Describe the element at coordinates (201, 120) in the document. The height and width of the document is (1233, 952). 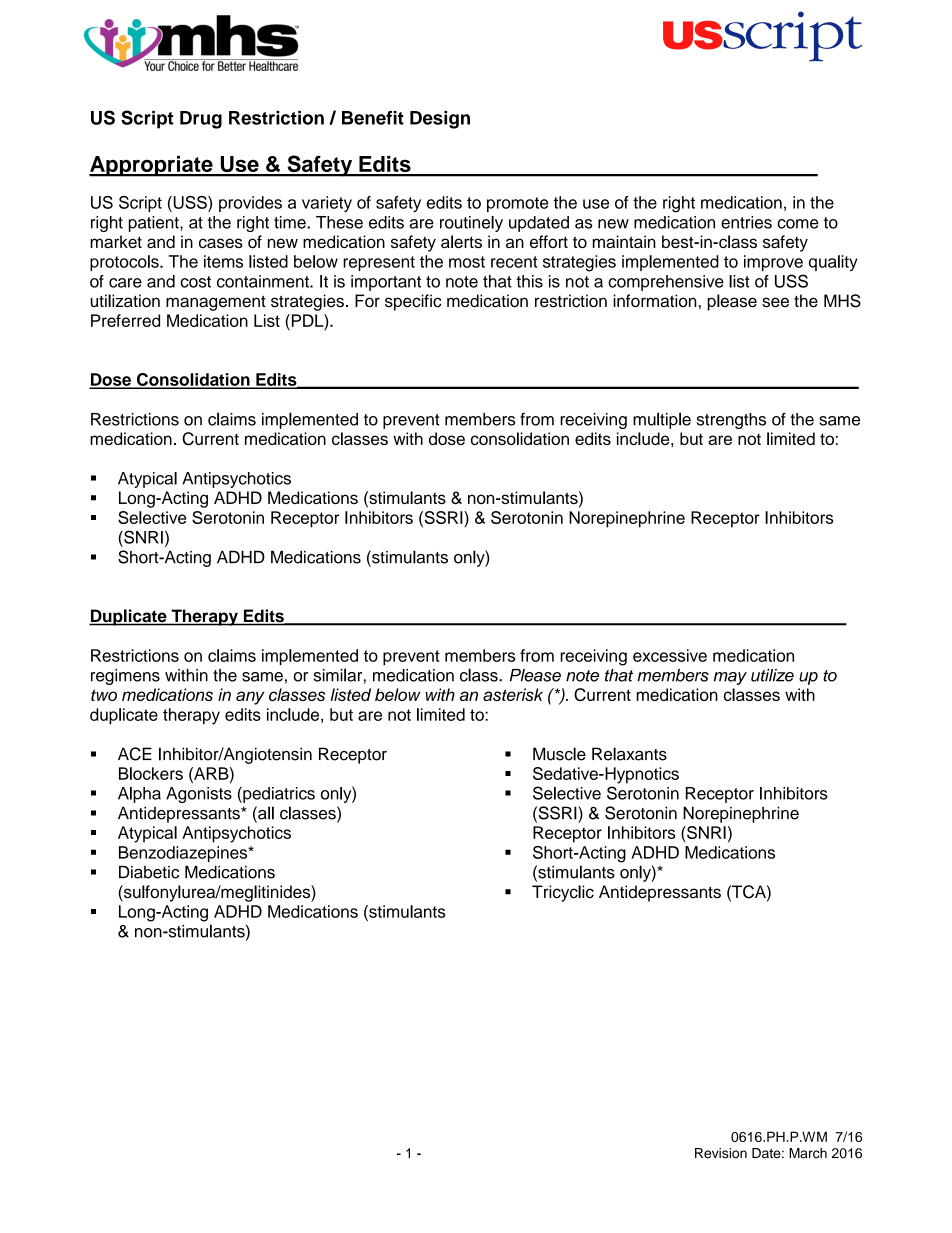
I see `Drug` at that location.
